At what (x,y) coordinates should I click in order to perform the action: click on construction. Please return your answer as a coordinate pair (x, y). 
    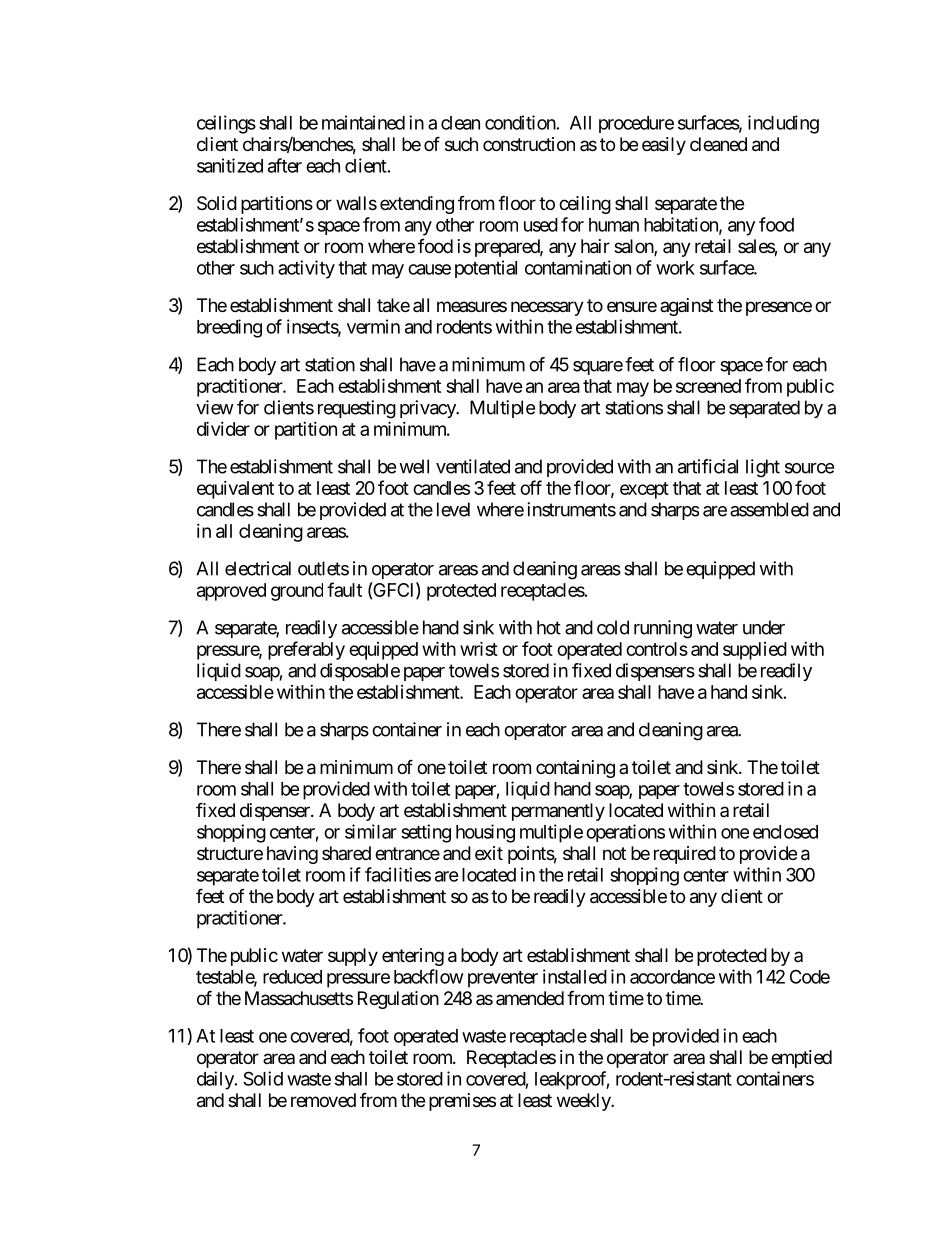
    Looking at the image, I should click on (529, 144).
